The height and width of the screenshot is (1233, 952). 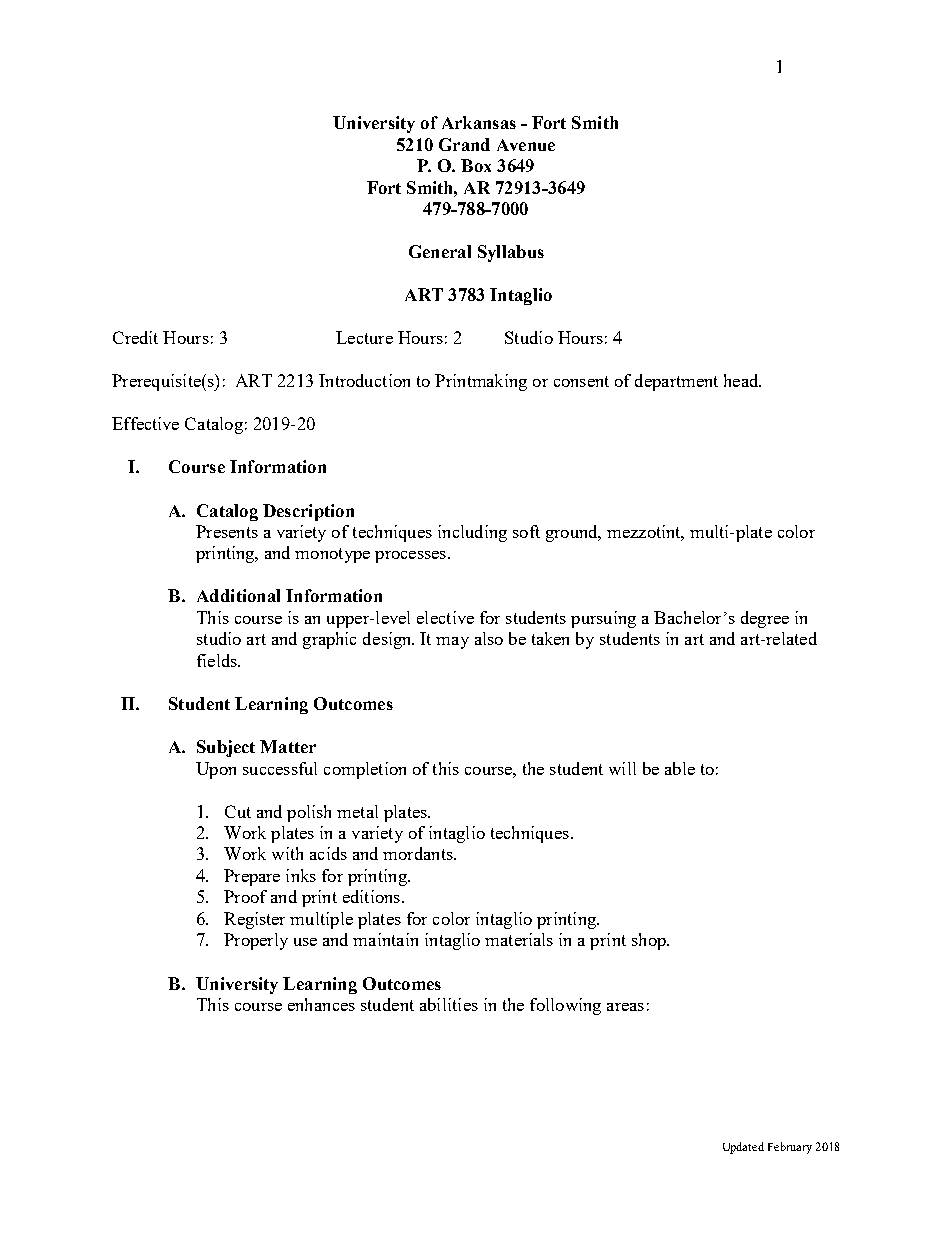 I want to click on fields, so click(x=218, y=660).
